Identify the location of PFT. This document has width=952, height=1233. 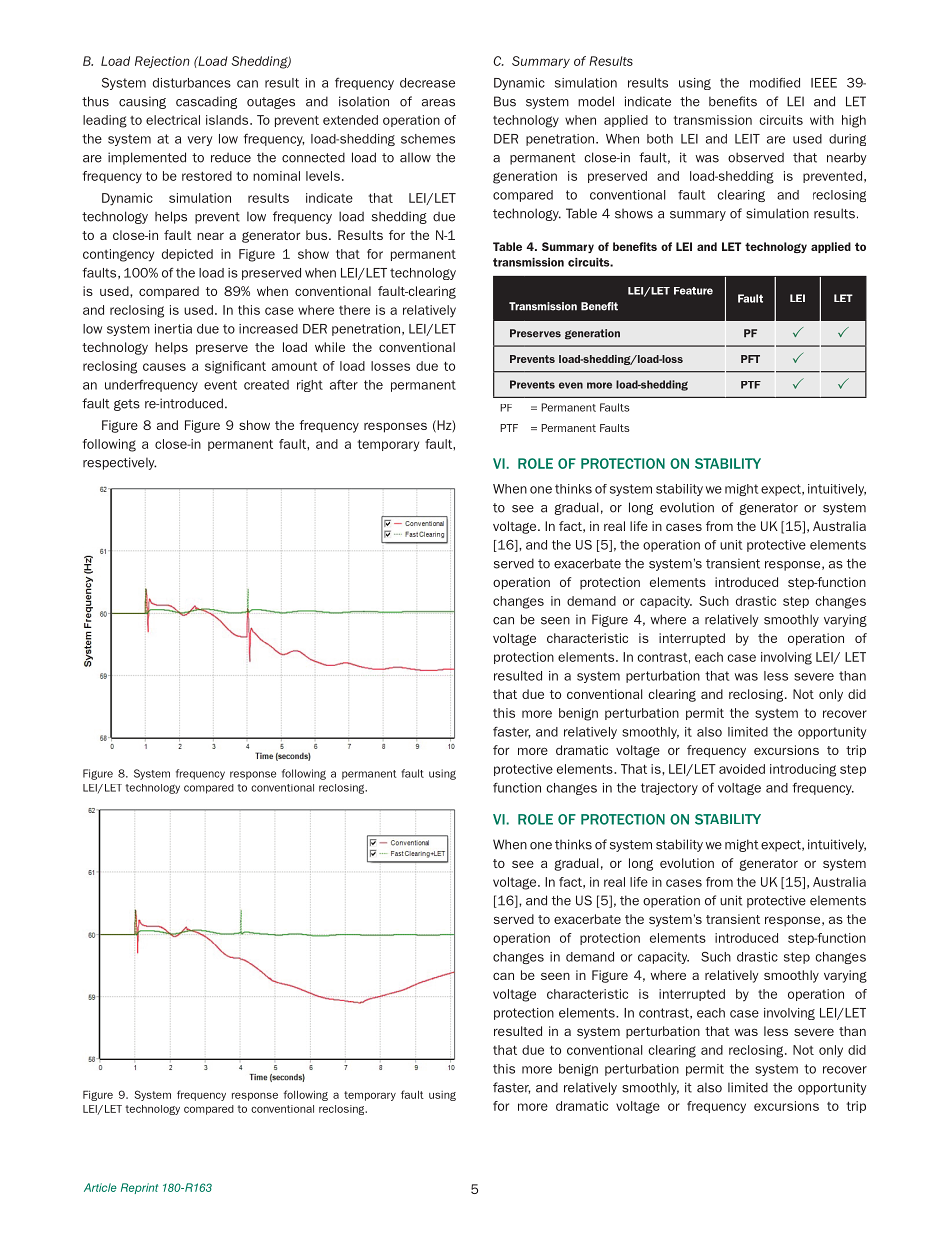
(750, 359).
